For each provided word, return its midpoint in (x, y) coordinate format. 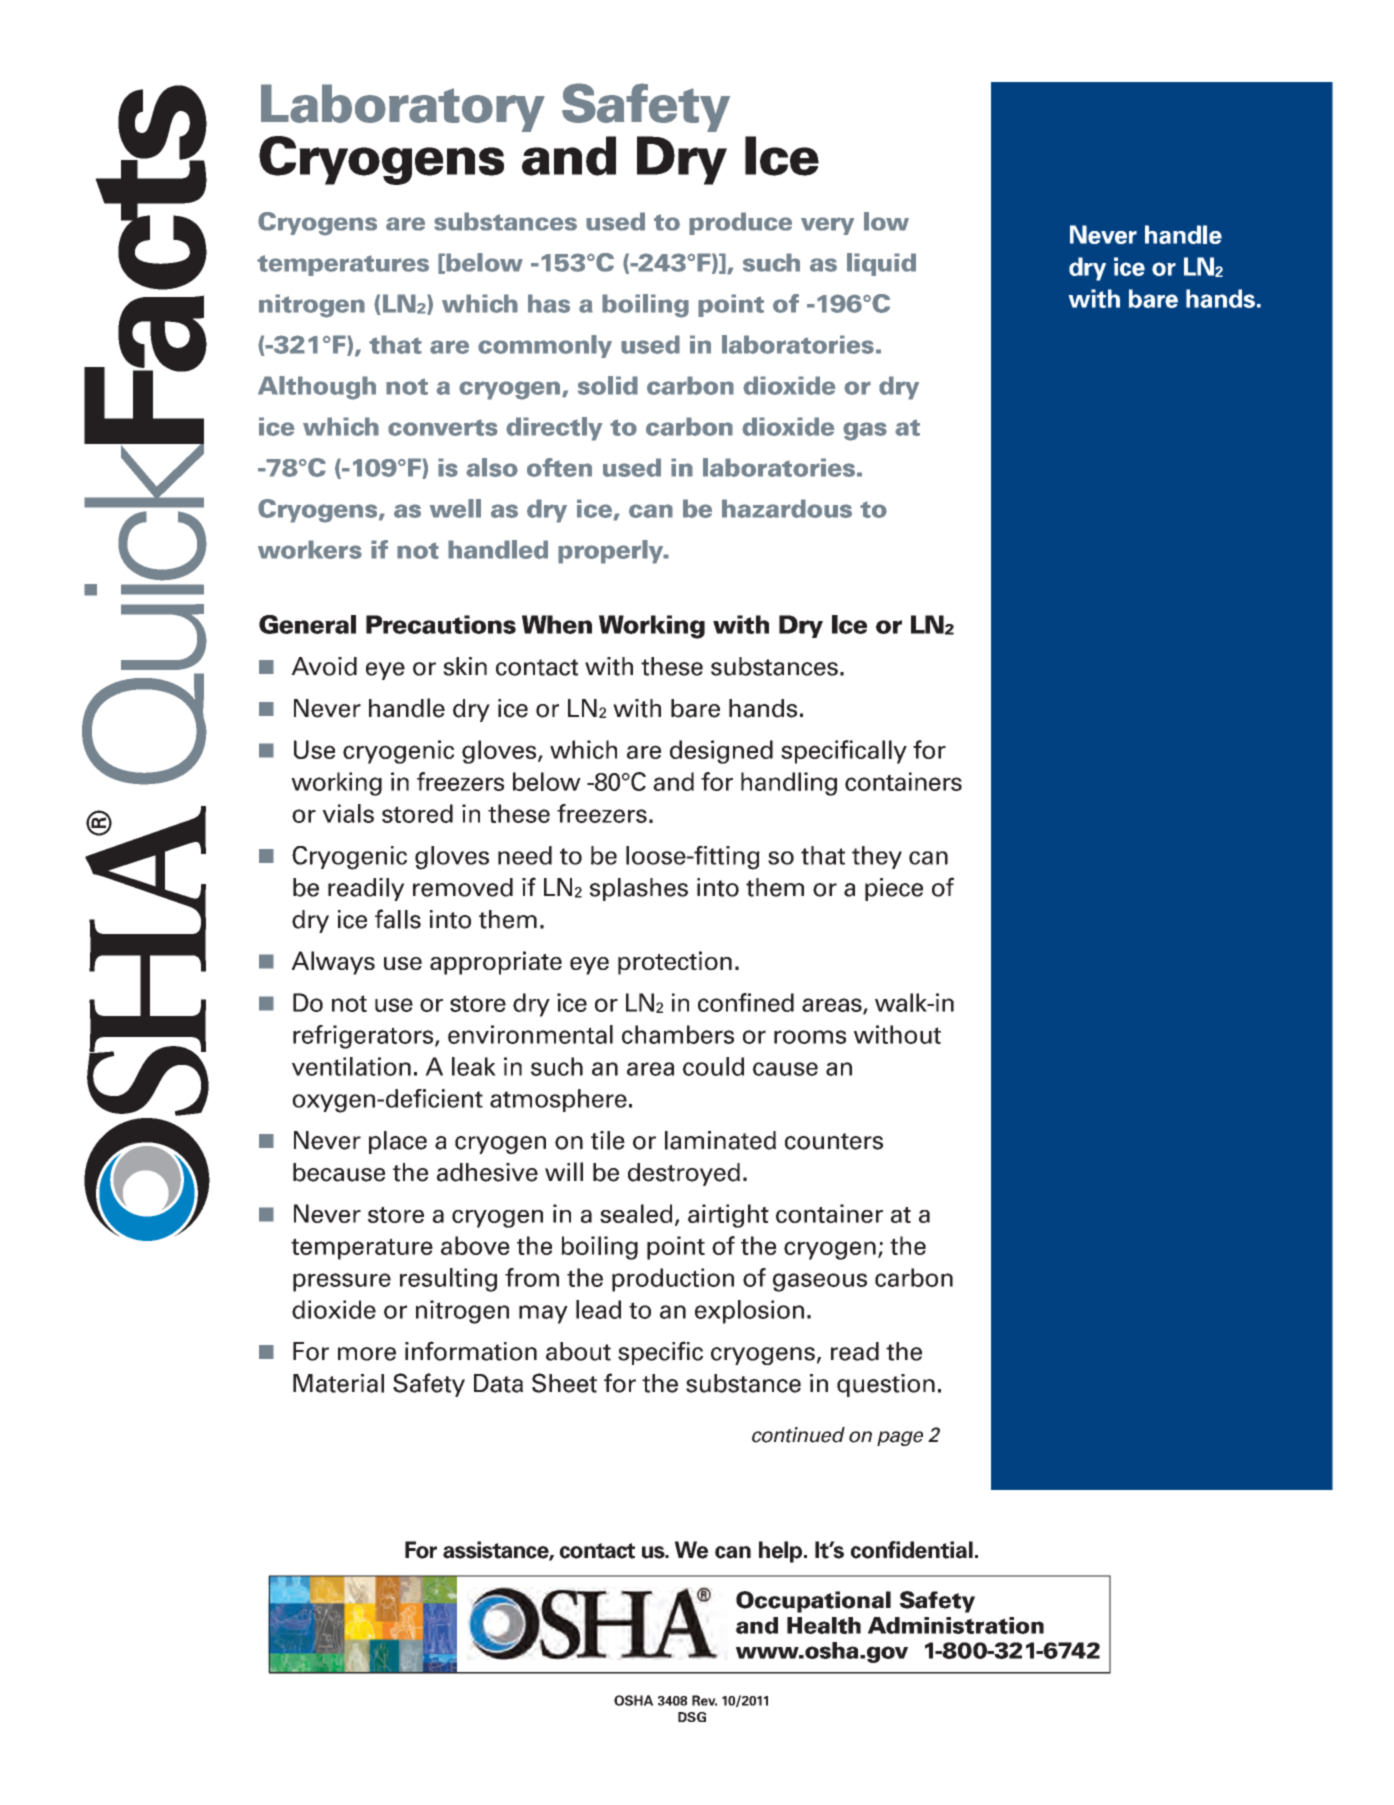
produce (740, 223)
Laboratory (403, 108)
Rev (704, 1700)
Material (338, 1383)
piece (894, 889)
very (827, 226)
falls (398, 919)
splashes (639, 889)
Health (824, 1625)
